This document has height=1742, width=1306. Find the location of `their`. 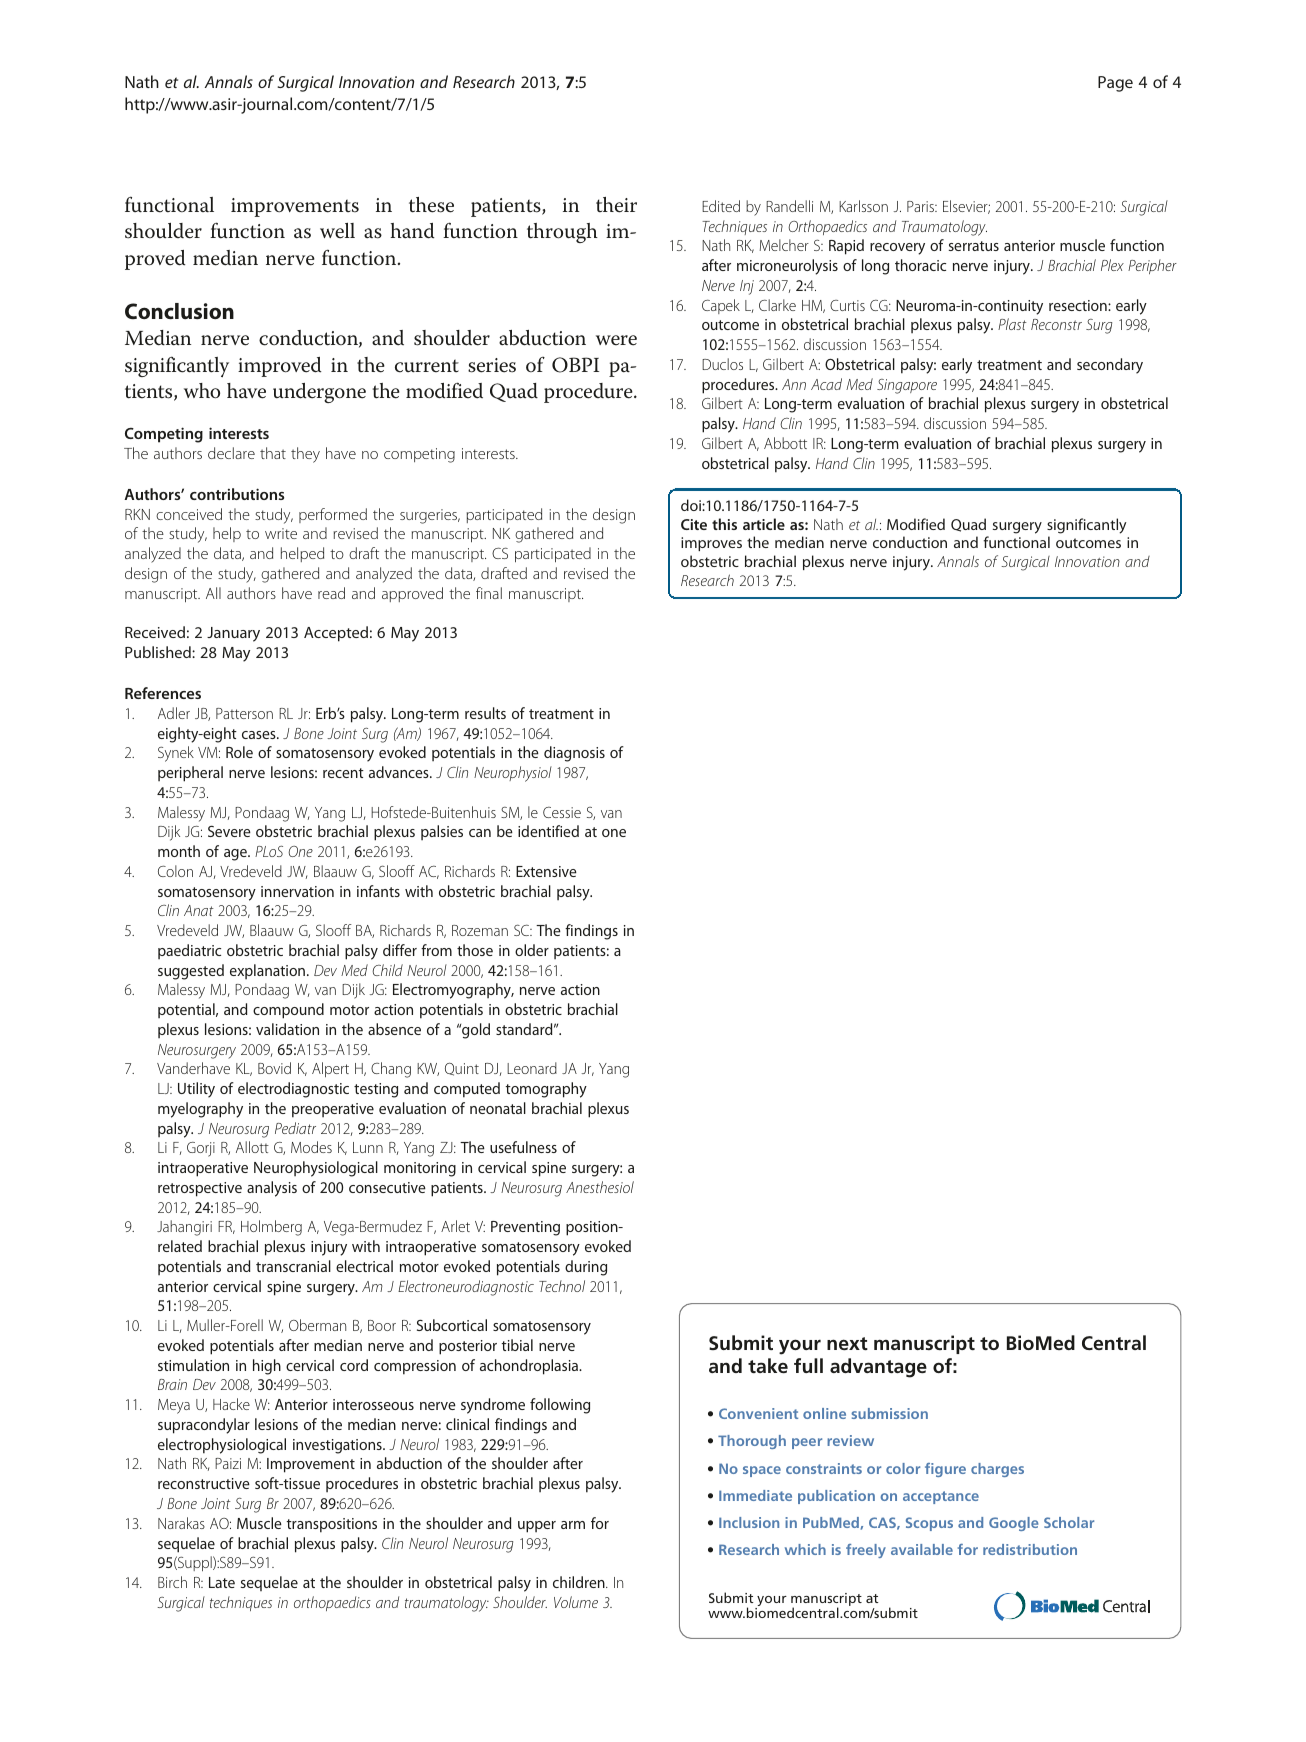

their is located at coordinates (616, 205).
